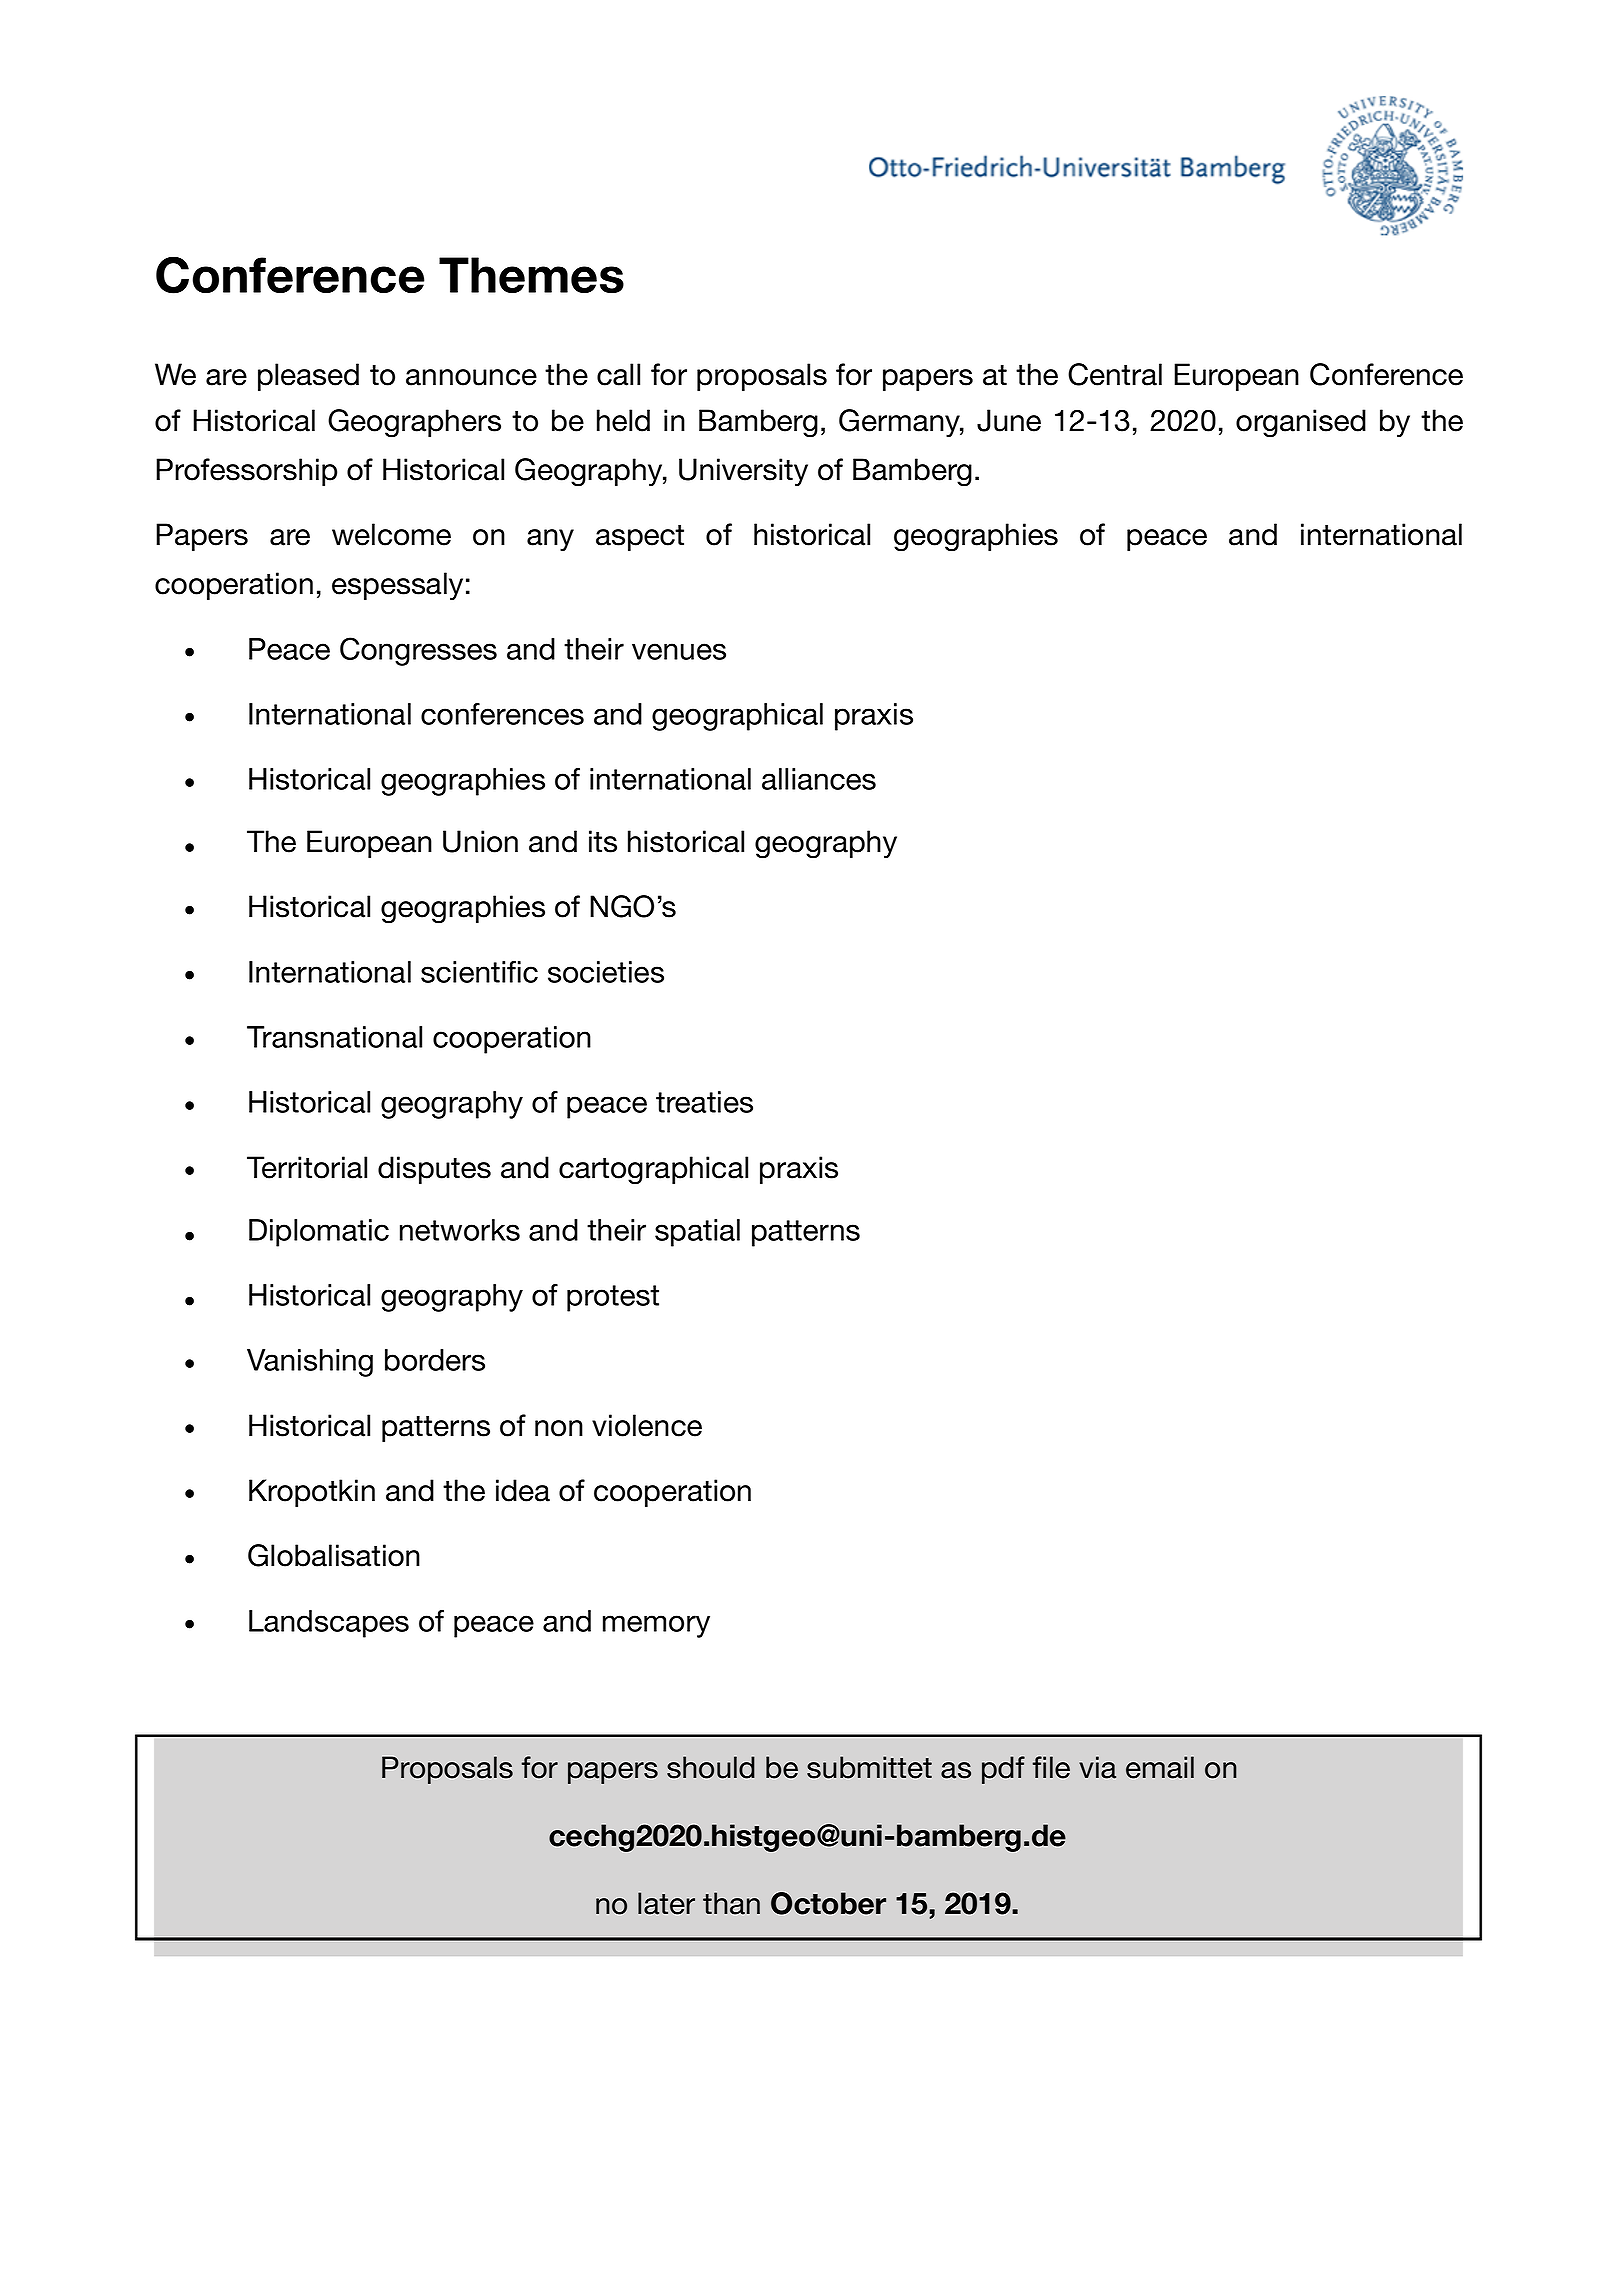  I want to click on idea, so click(523, 1490).
